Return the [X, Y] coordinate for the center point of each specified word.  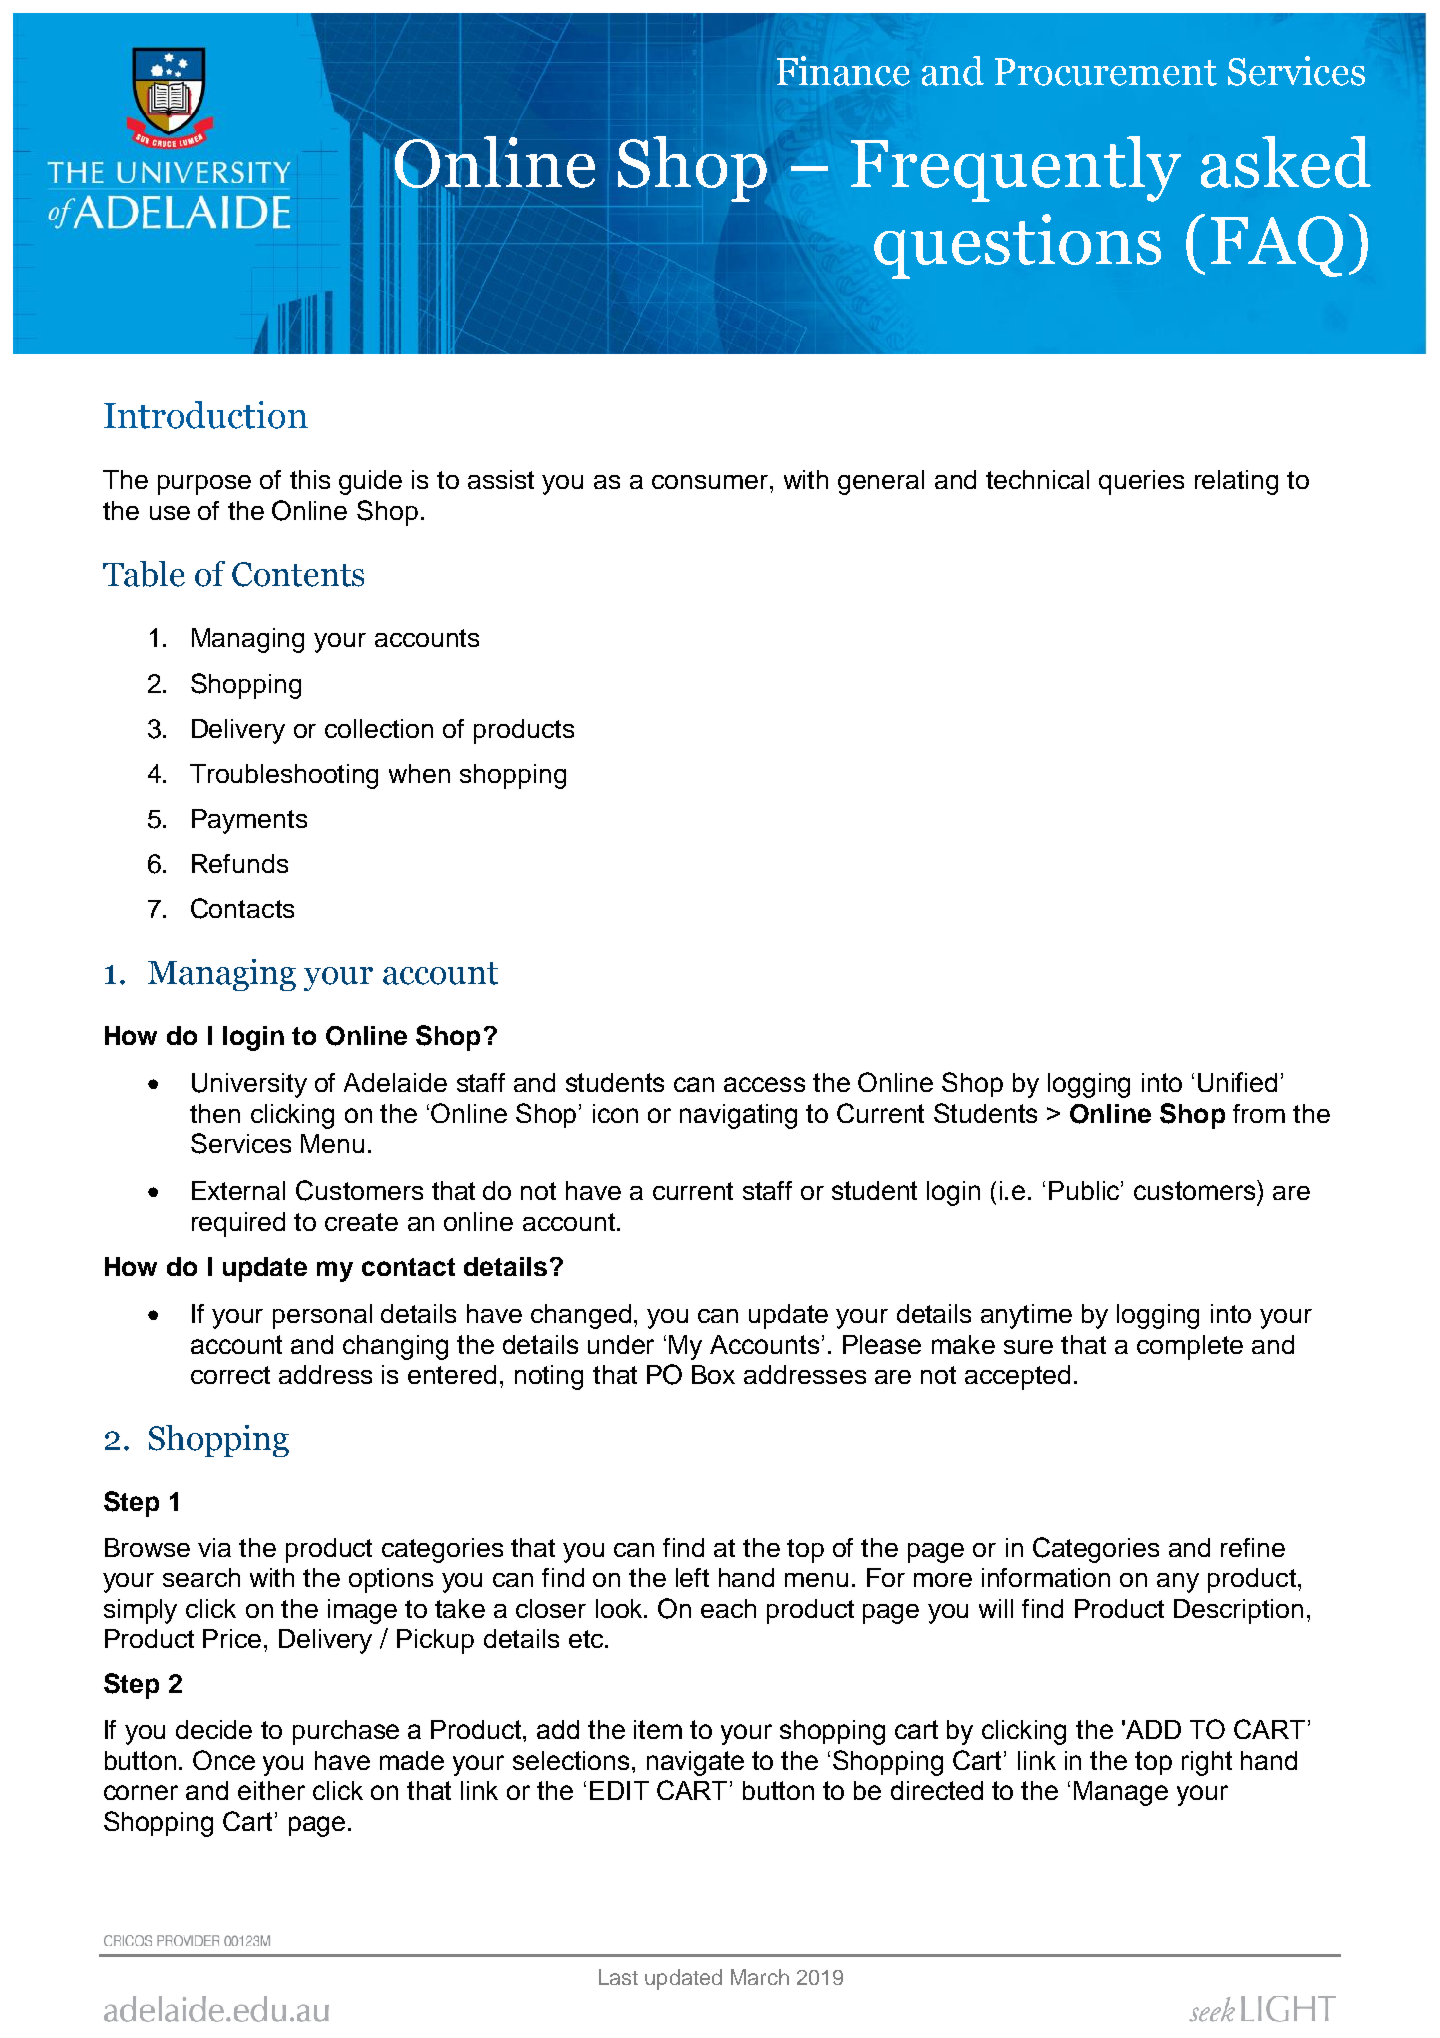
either [271, 1790]
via [214, 1547]
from [1259, 1113]
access [764, 1084]
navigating [738, 1116]
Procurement [1106, 72]
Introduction [206, 415]
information [1046, 1577]
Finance [843, 71]
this [310, 479]
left [692, 1577]
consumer [710, 482]
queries [1141, 482]
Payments [249, 821]
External [238, 1190]
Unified [1237, 1082]
